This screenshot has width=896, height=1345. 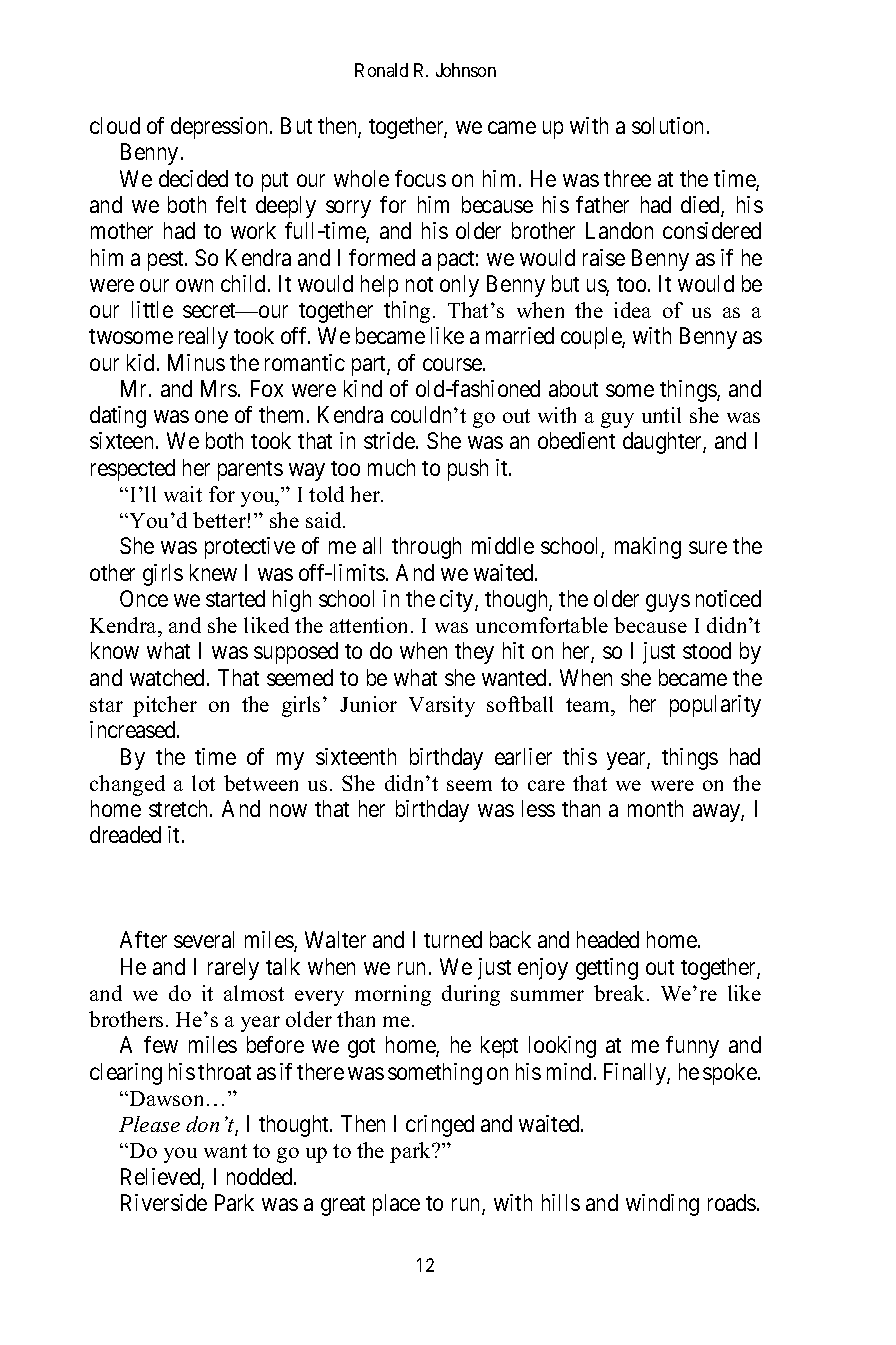 I want to click on depression, so click(x=221, y=128).
